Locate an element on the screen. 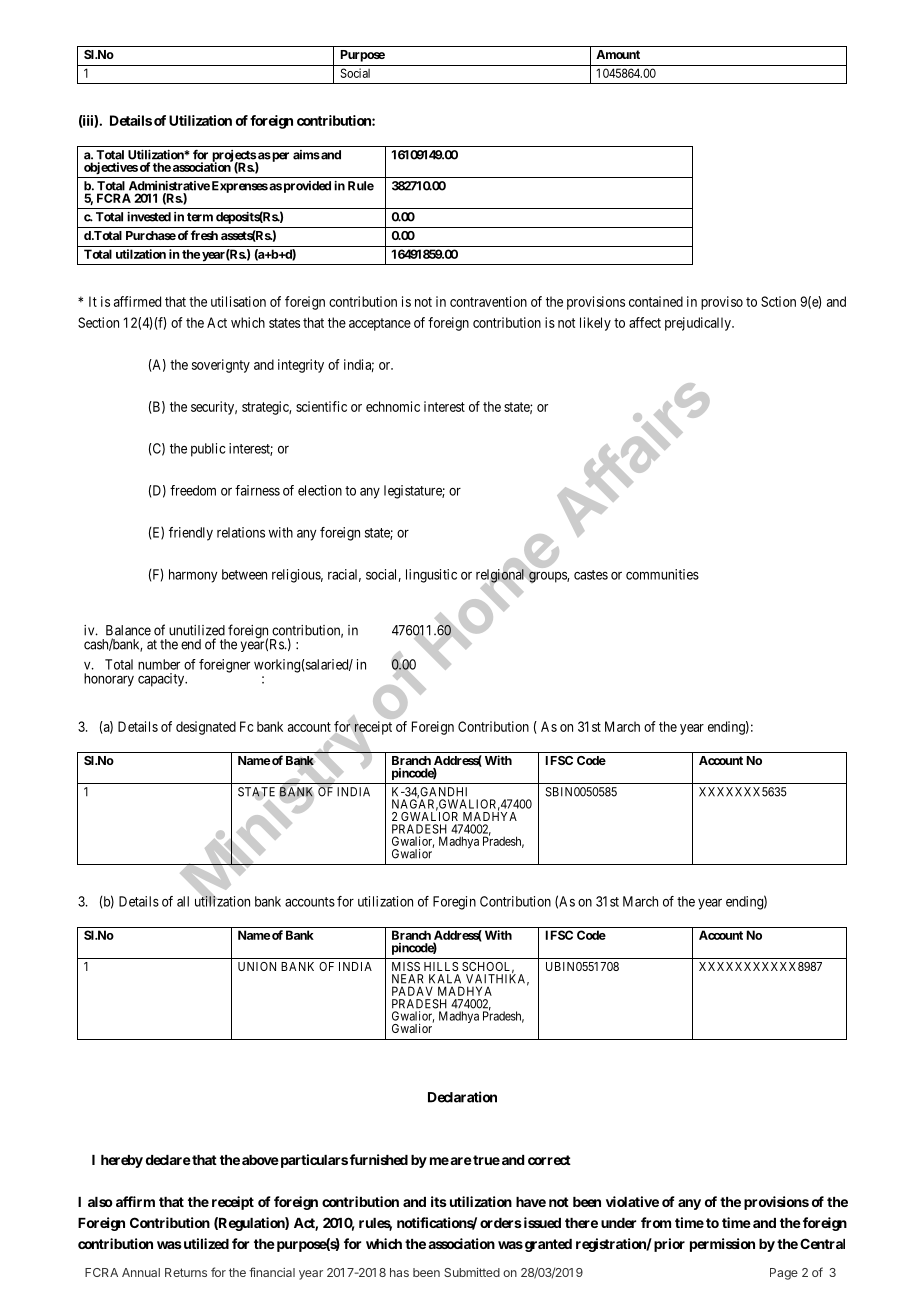 The height and width of the screenshot is (1308, 924). proviso is located at coordinates (722, 303).
